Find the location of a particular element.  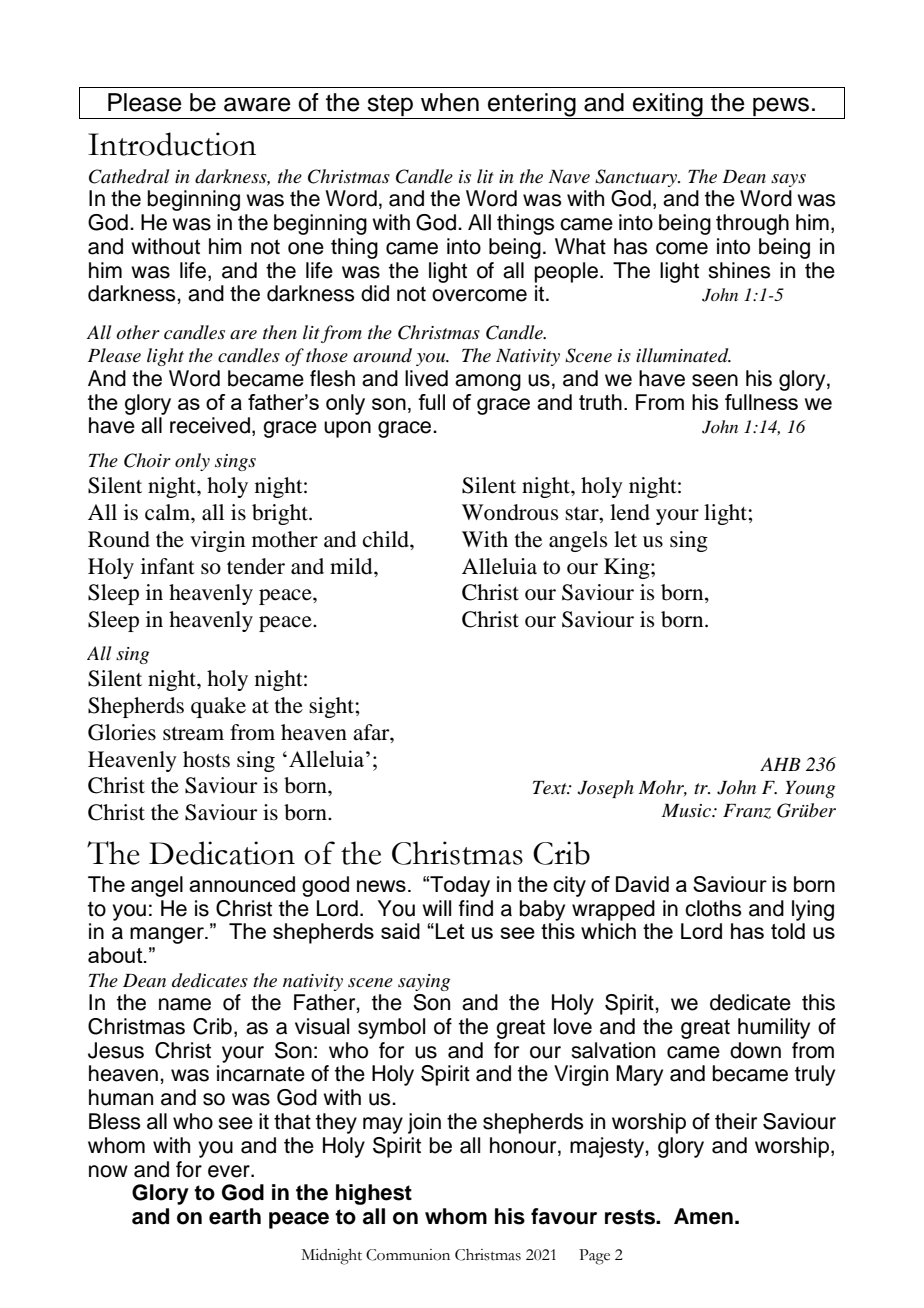

quake is located at coordinates (218, 707).
